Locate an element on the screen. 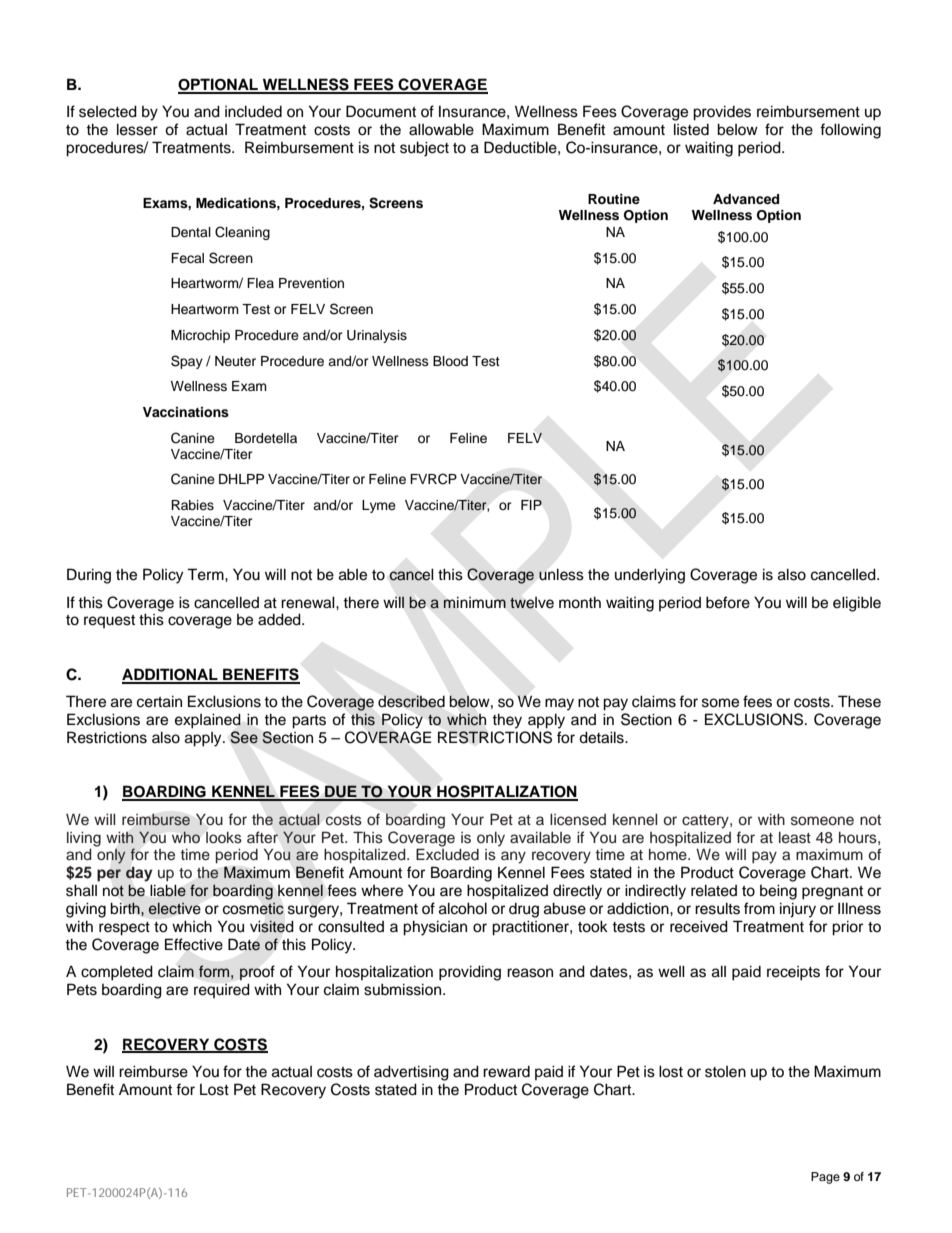 This screenshot has width=952, height=1233. subject is located at coordinates (424, 149).
